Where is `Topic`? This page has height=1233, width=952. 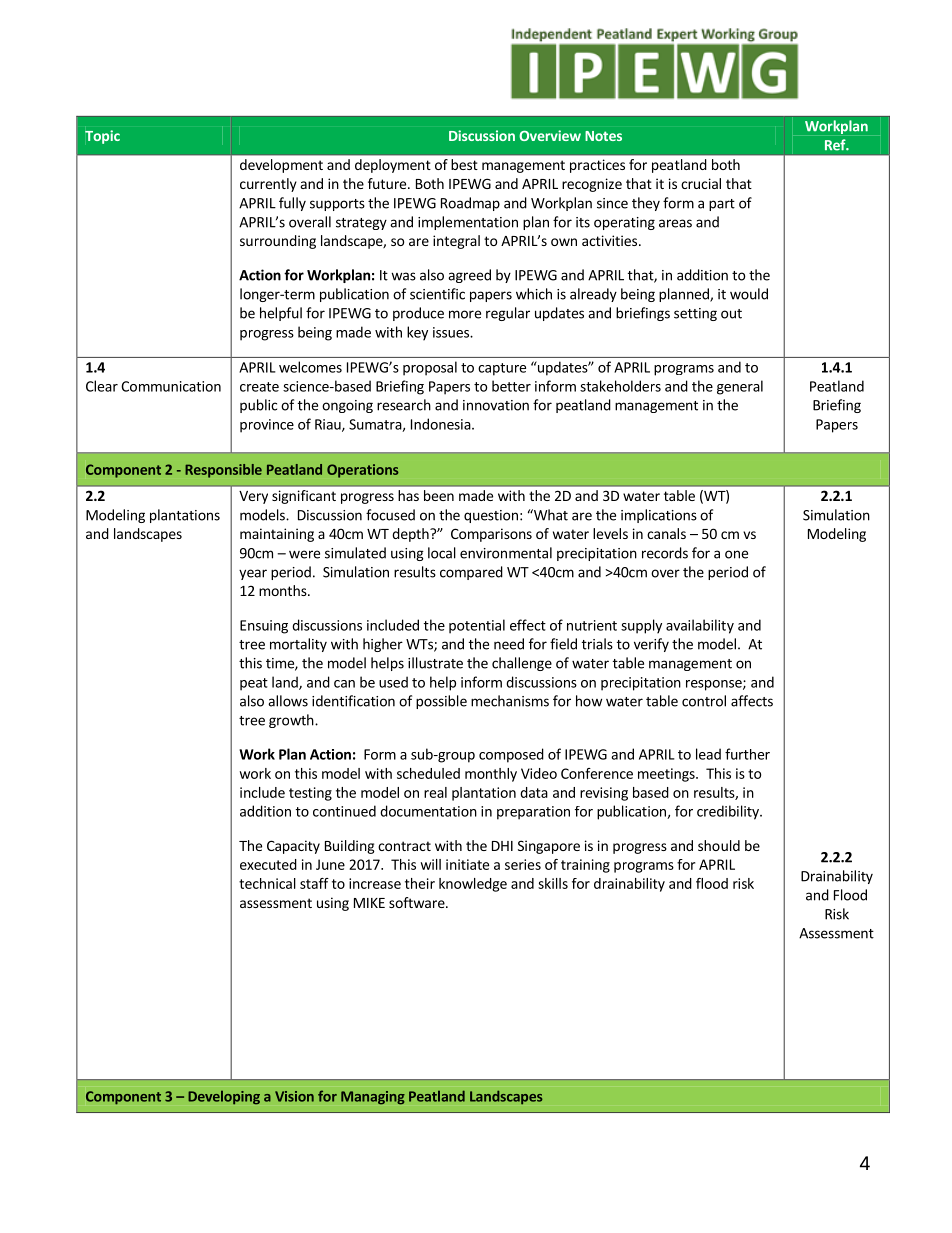 Topic is located at coordinates (102, 137).
